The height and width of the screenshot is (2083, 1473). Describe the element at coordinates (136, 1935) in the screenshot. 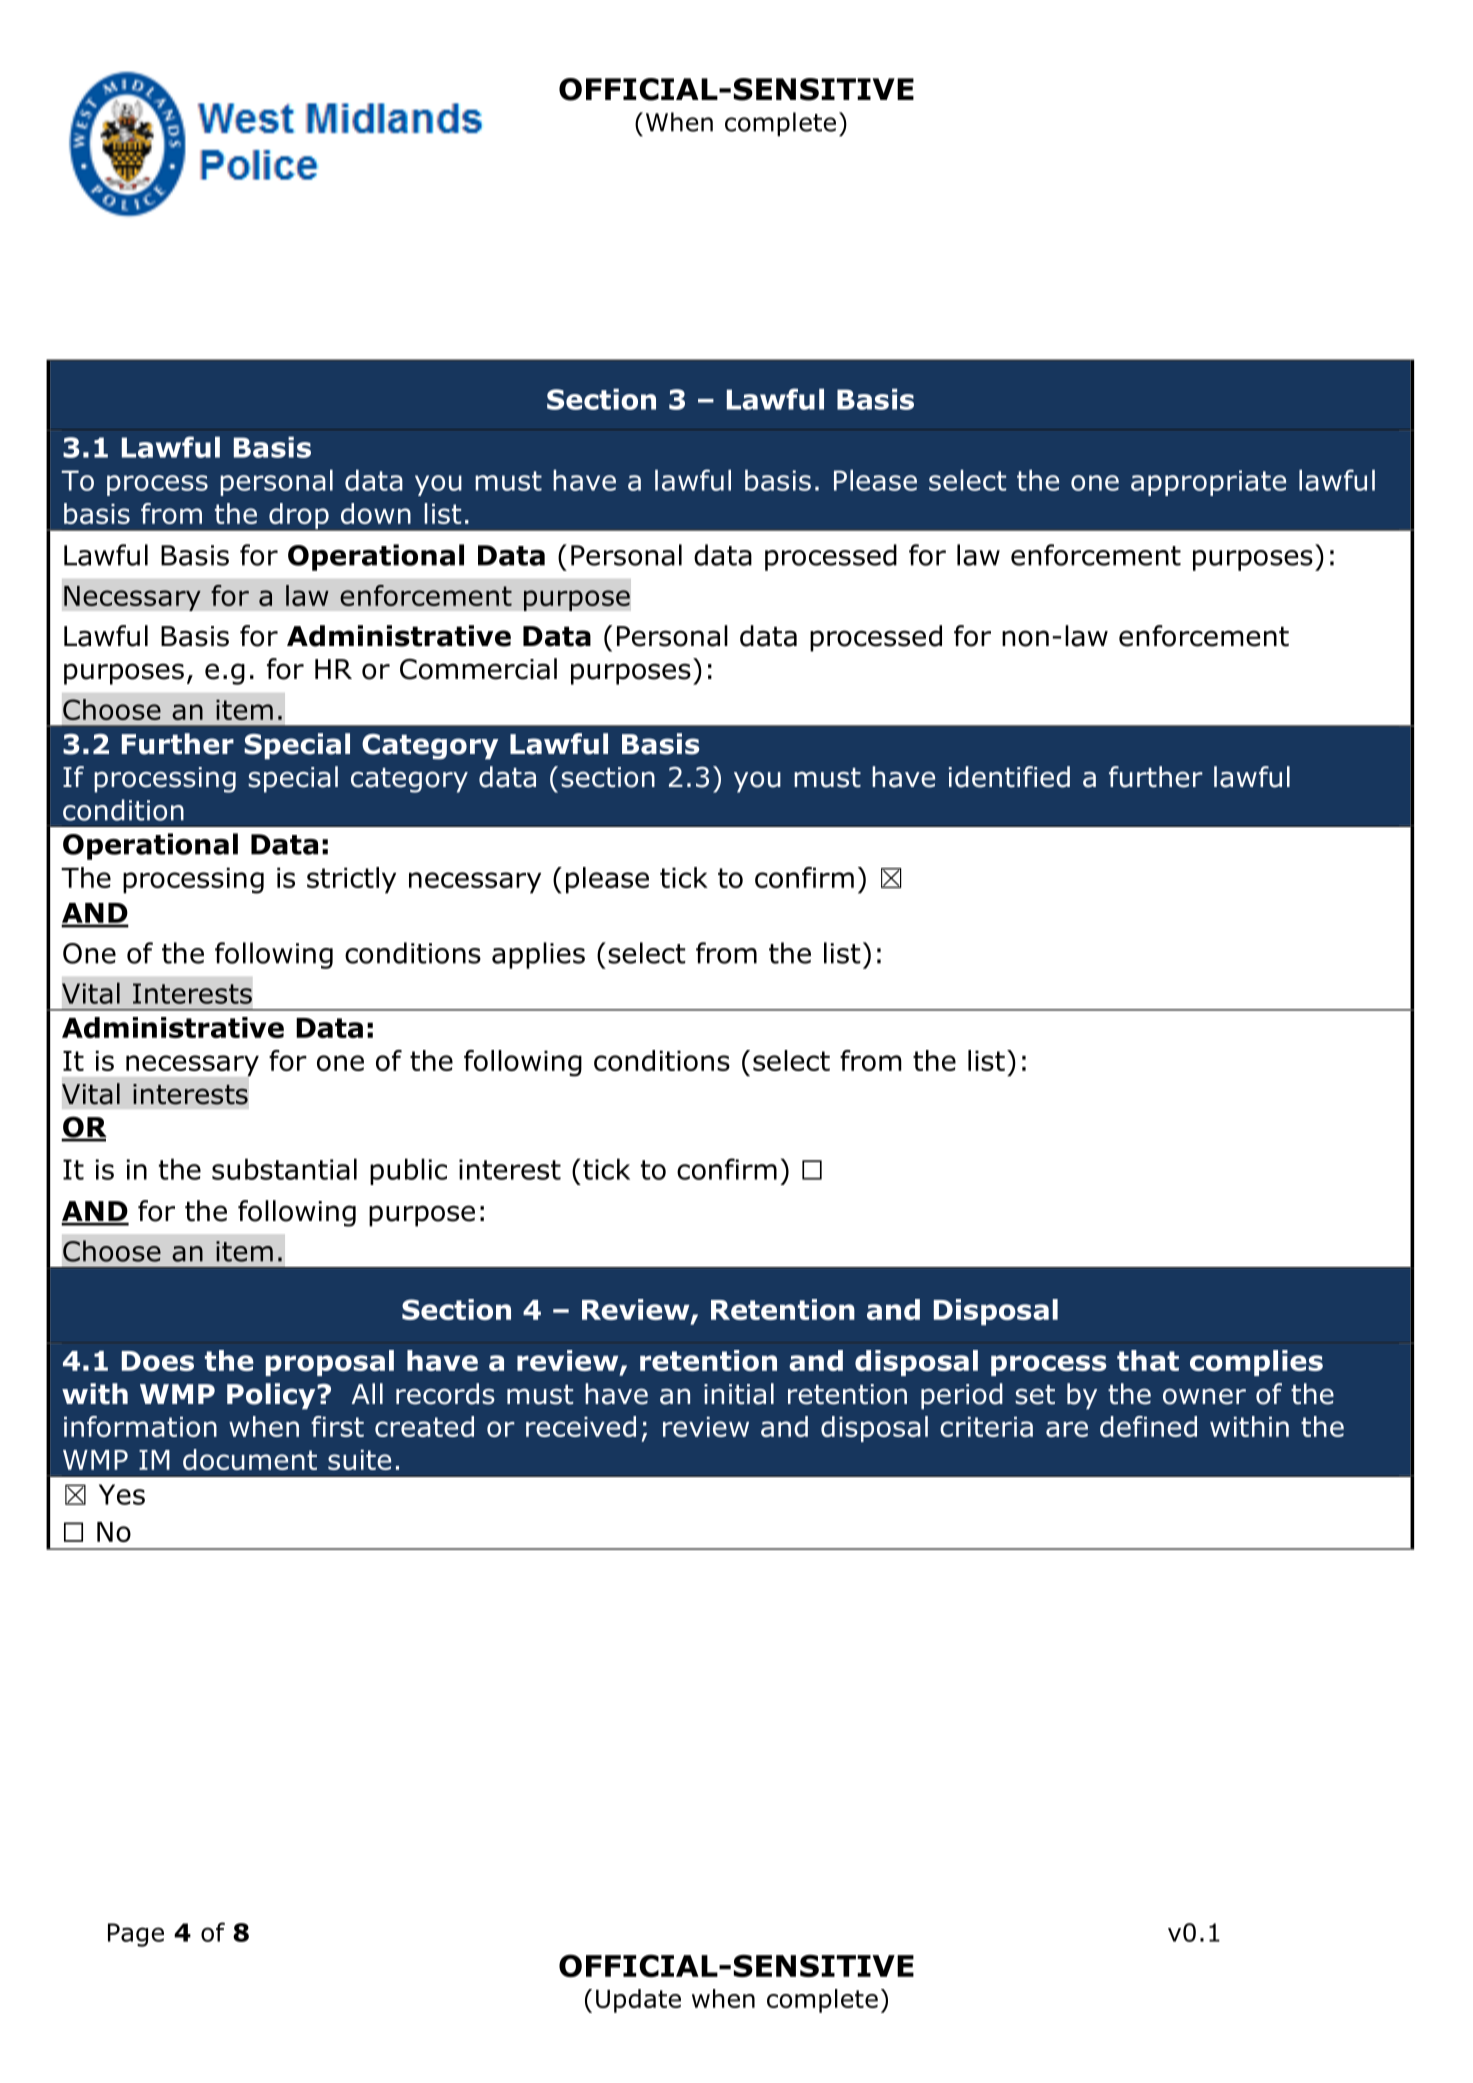

I see `Page` at that location.
